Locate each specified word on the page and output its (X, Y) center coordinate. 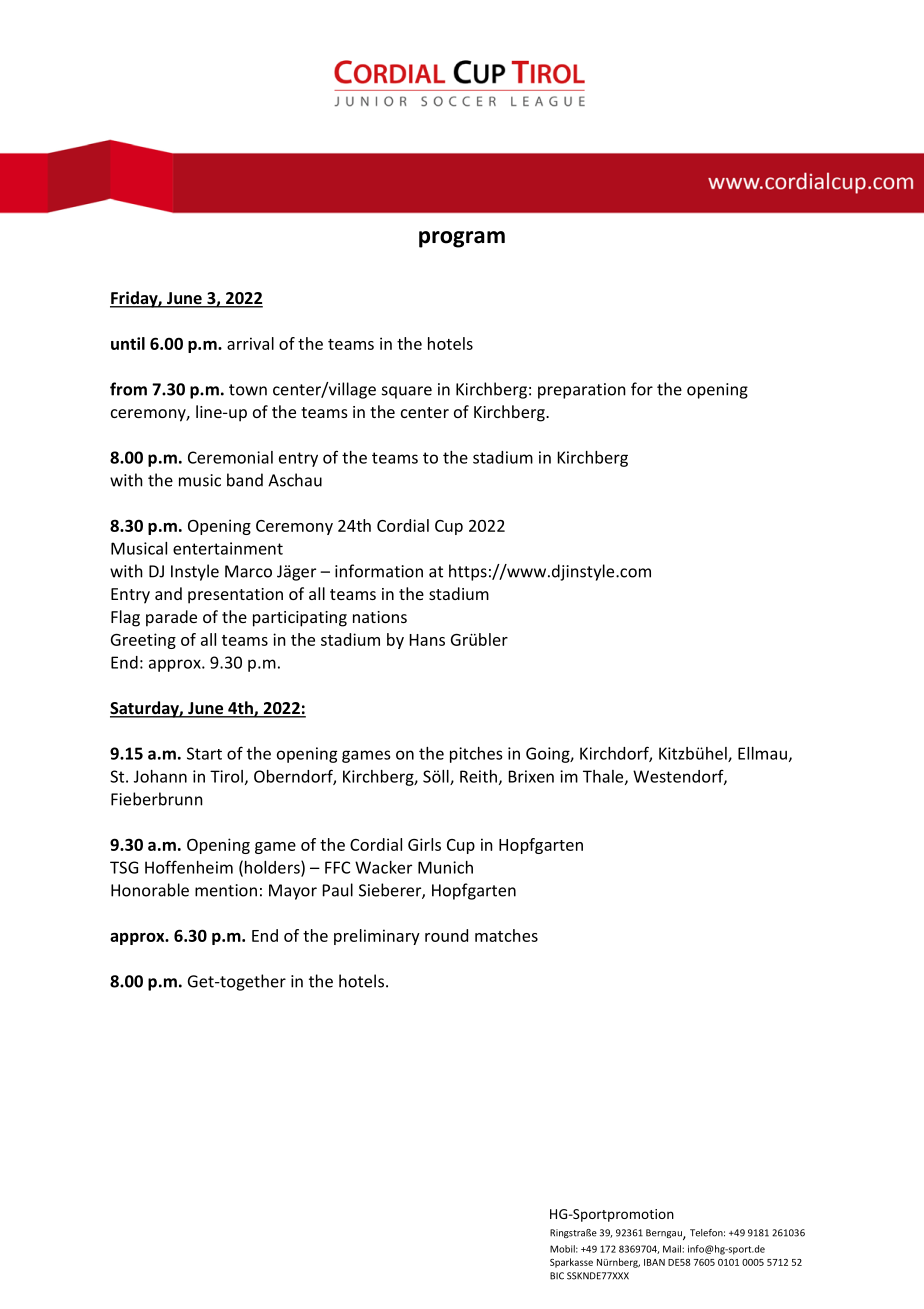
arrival (250, 343)
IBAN (654, 1262)
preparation (582, 391)
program (462, 239)
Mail (672, 1249)
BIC (557, 1276)
